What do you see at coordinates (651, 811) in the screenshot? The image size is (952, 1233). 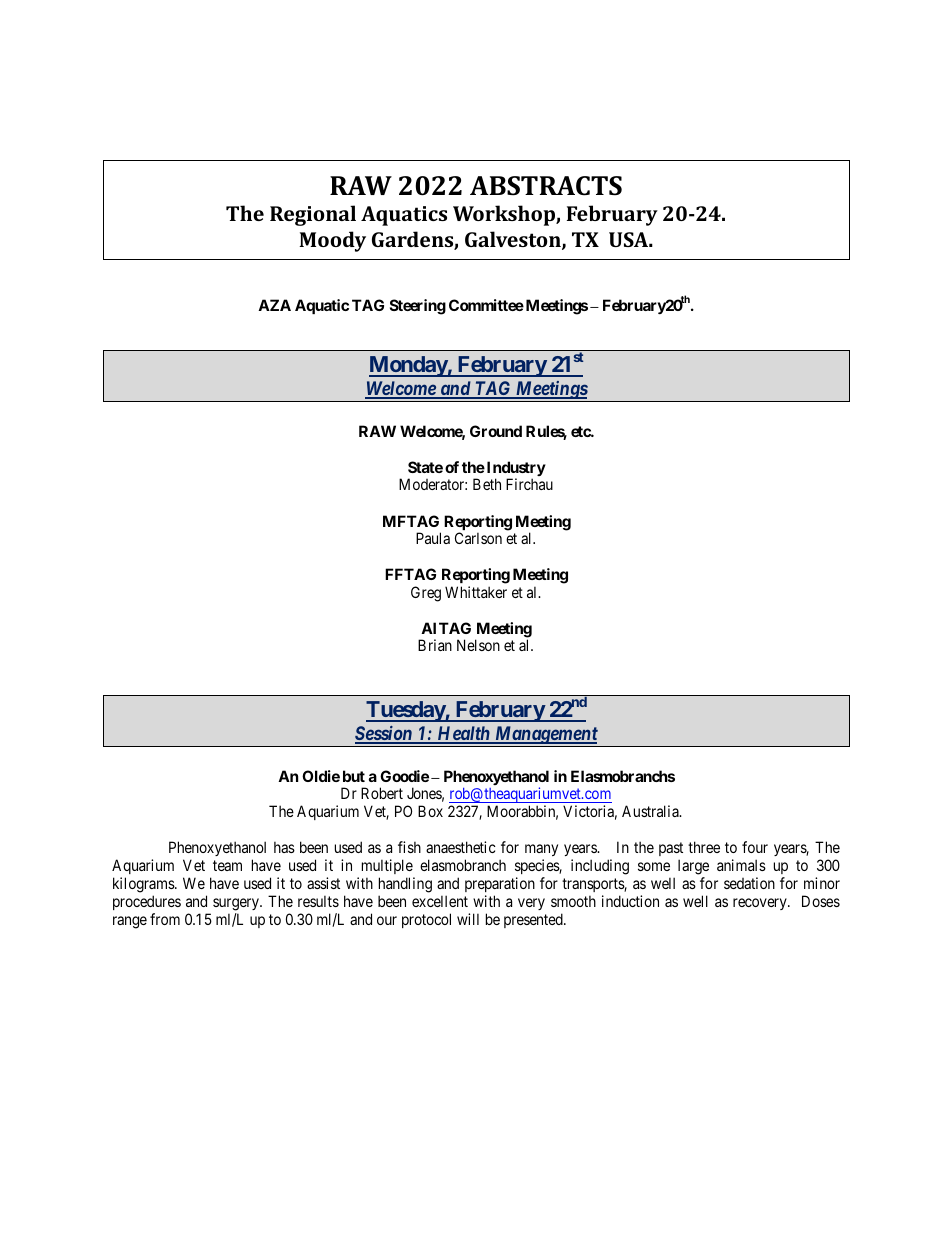 I see `Australia` at bounding box center [651, 811].
